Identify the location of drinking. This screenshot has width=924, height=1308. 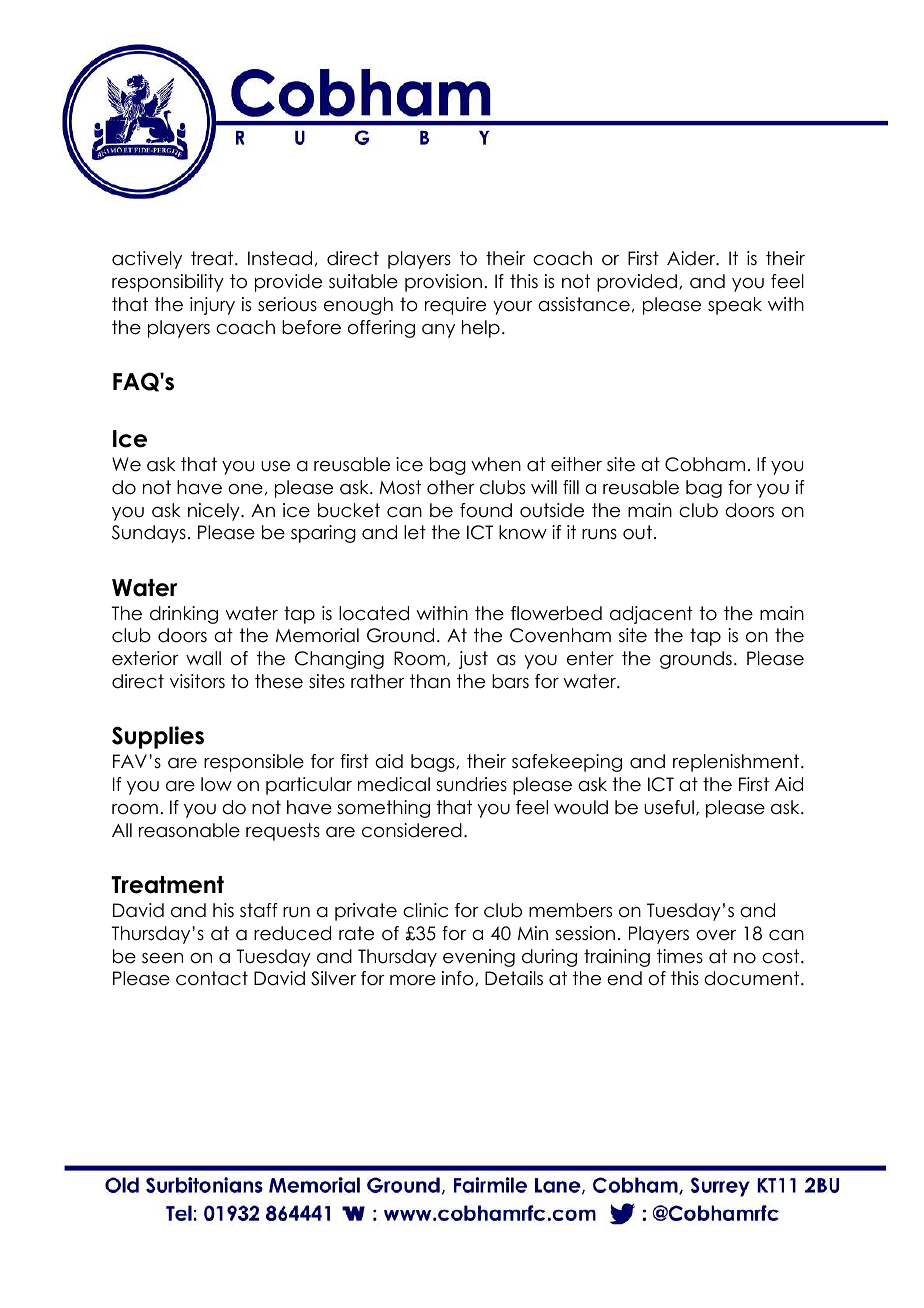
(184, 615).
